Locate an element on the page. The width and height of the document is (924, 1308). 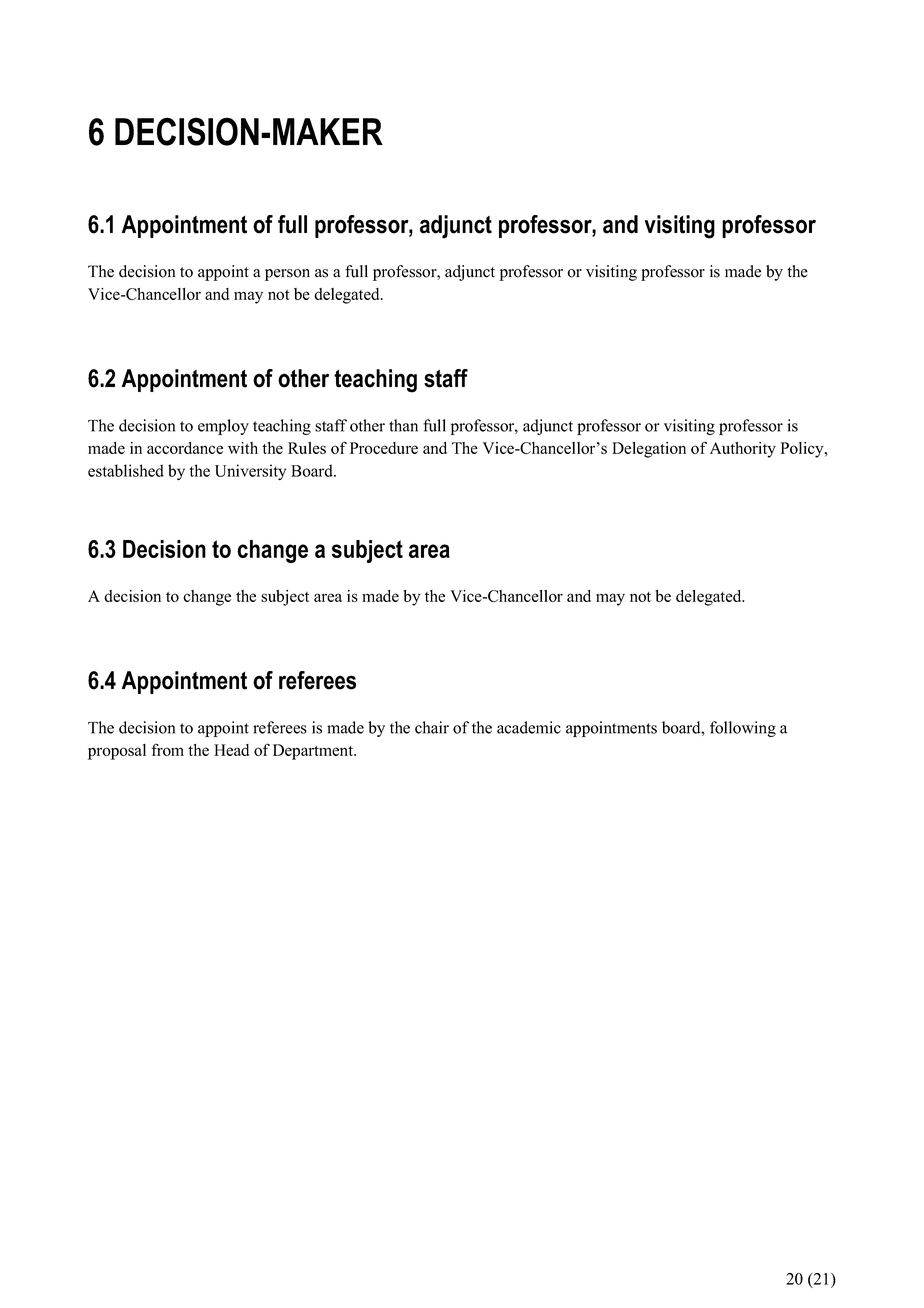
than is located at coordinates (403, 425).
